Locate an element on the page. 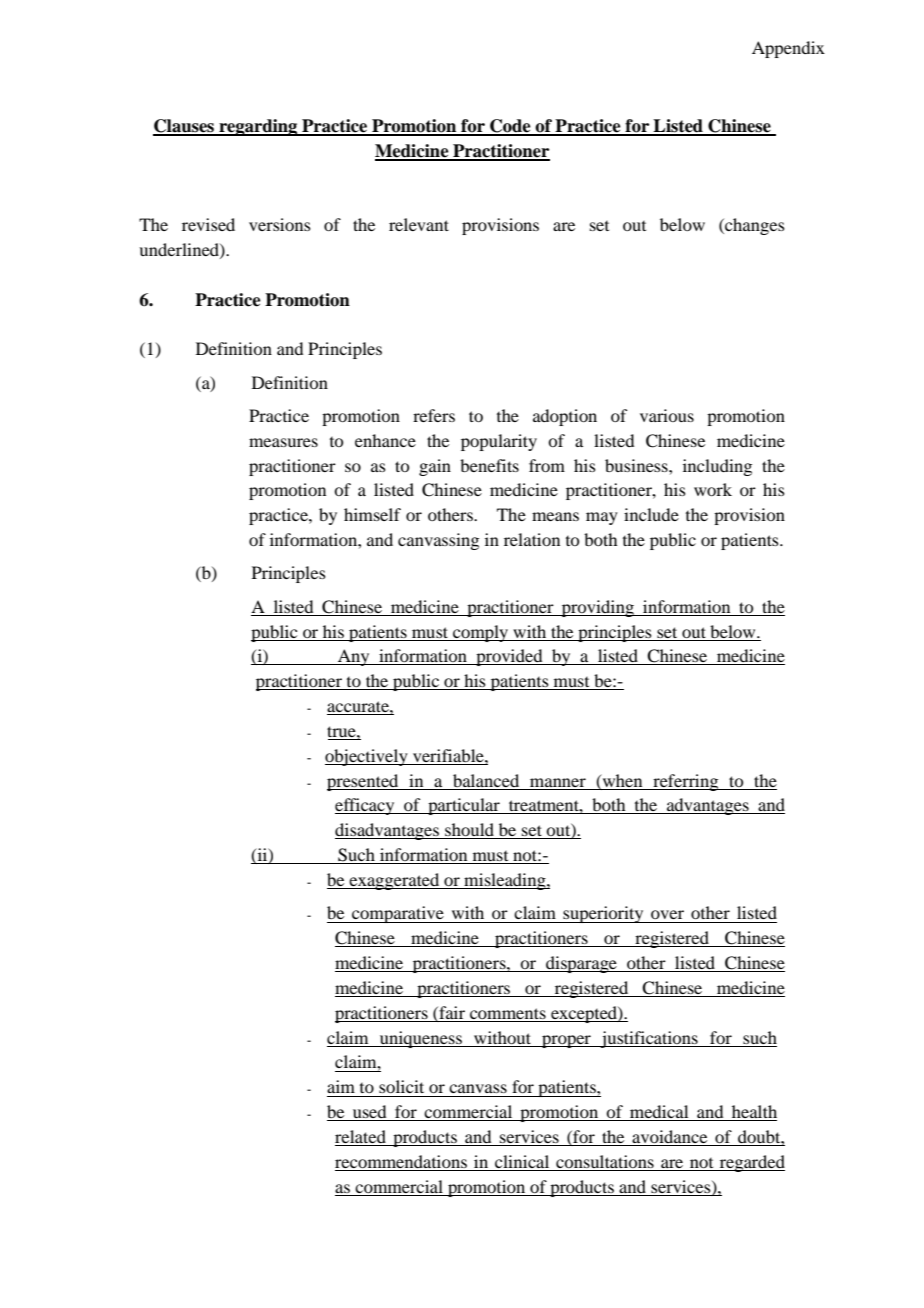 The width and height of the image is (924, 1308). versions is located at coordinates (280, 224).
